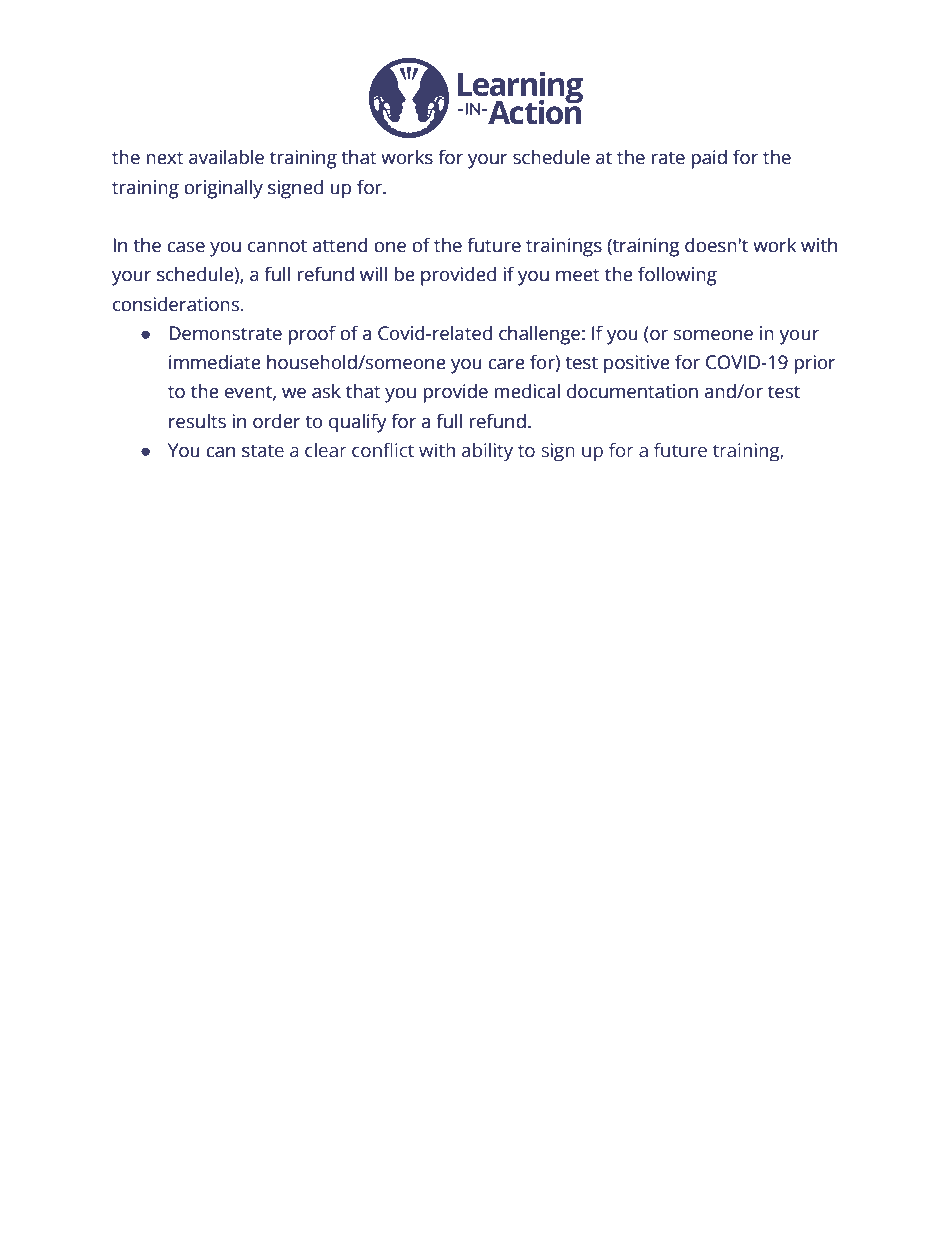 Image resolution: width=952 pixels, height=1233 pixels. I want to click on following, so click(677, 276).
